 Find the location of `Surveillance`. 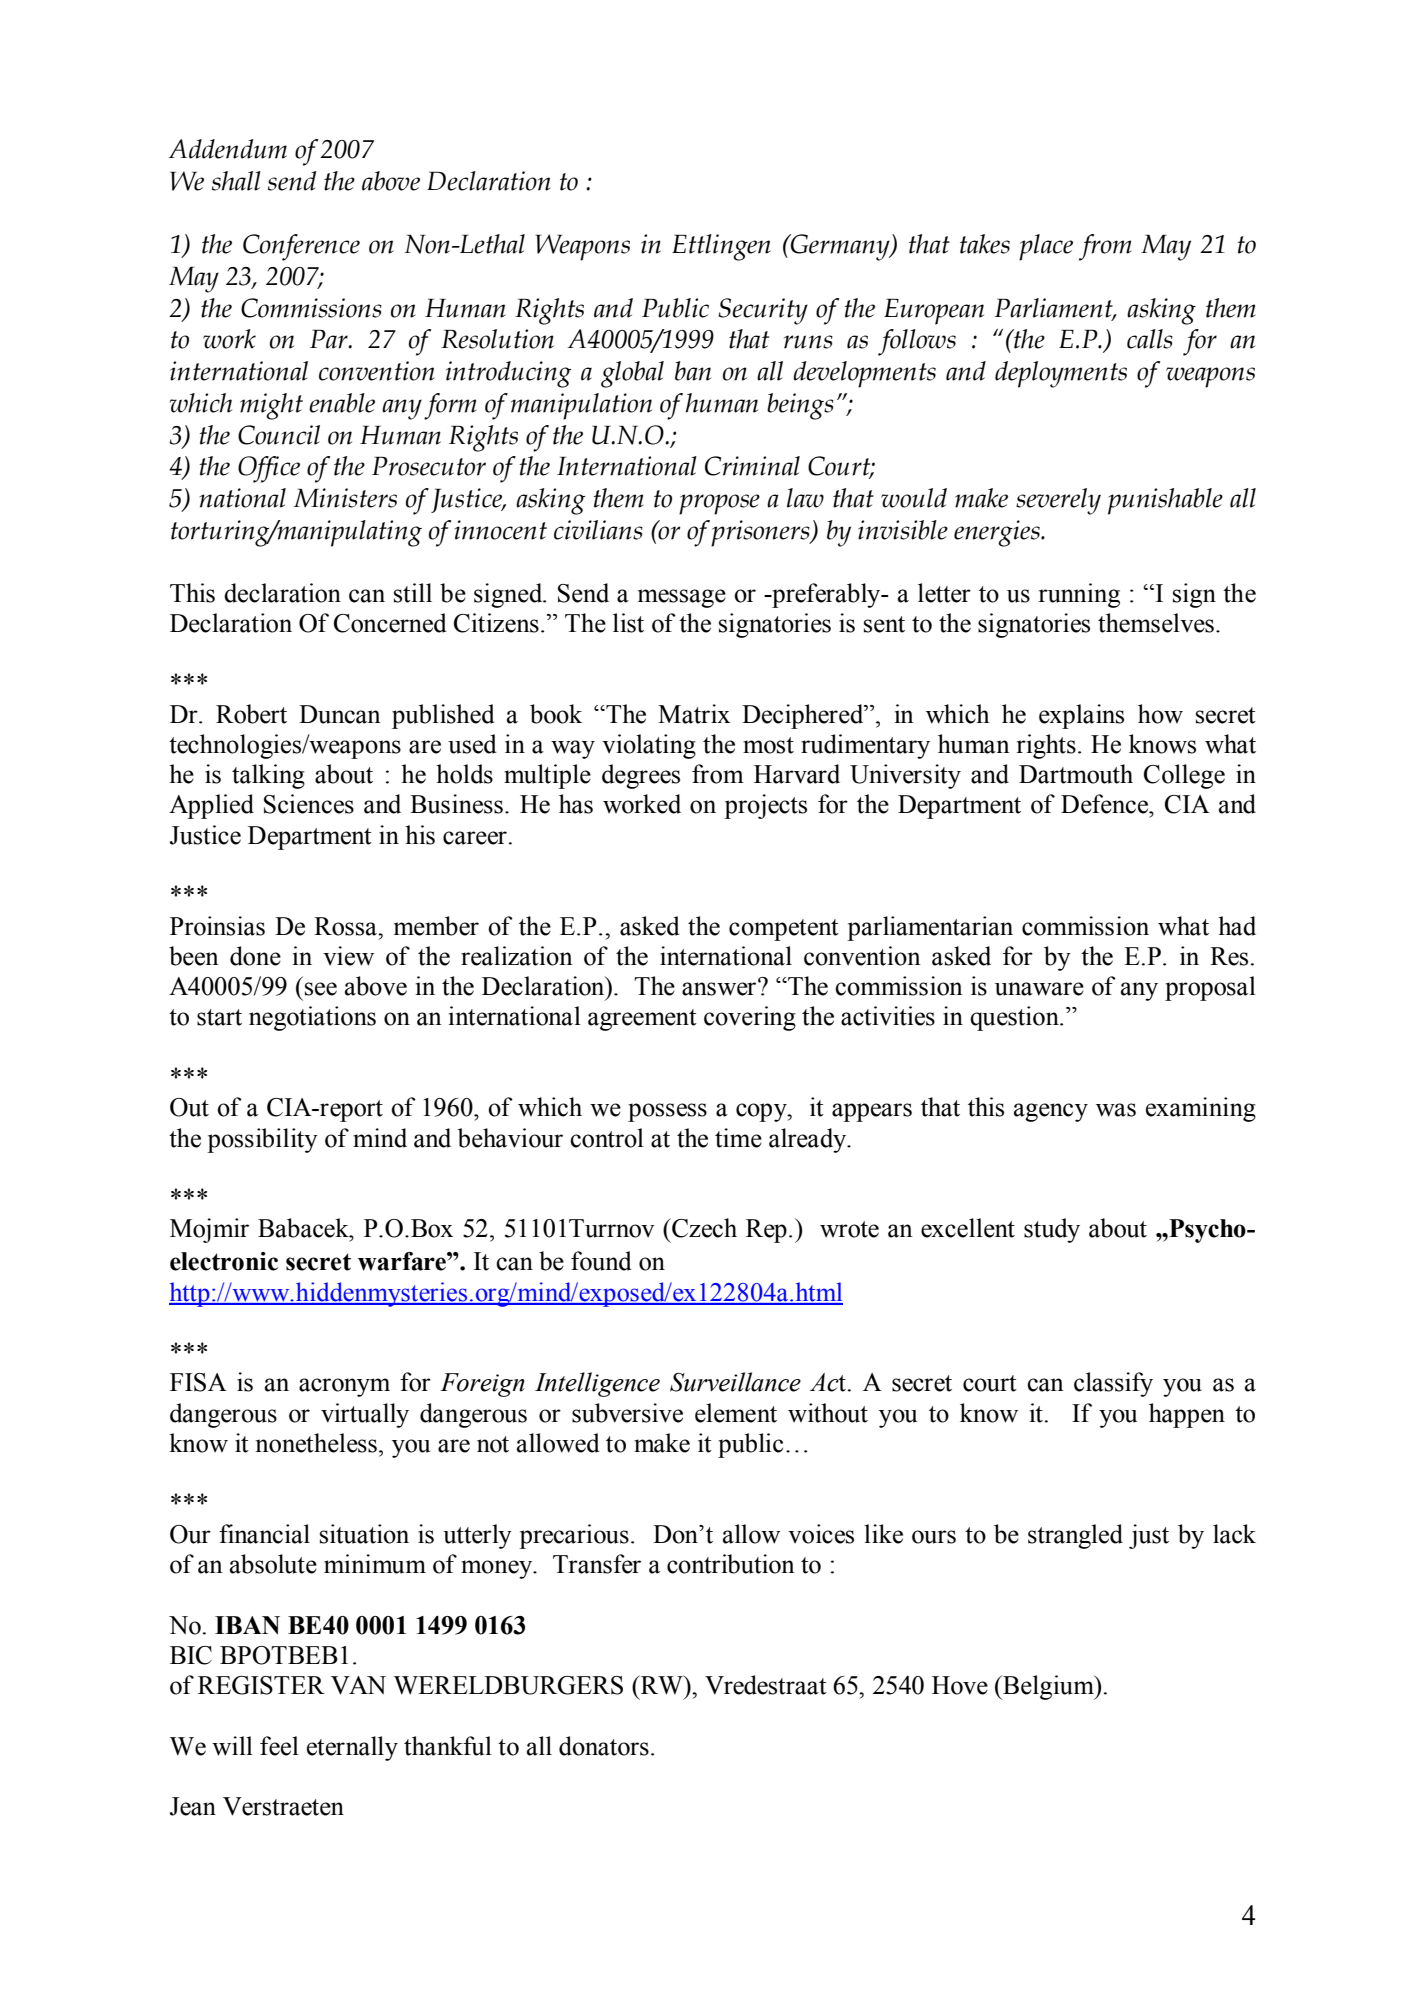

Surveillance is located at coordinates (735, 1382).
